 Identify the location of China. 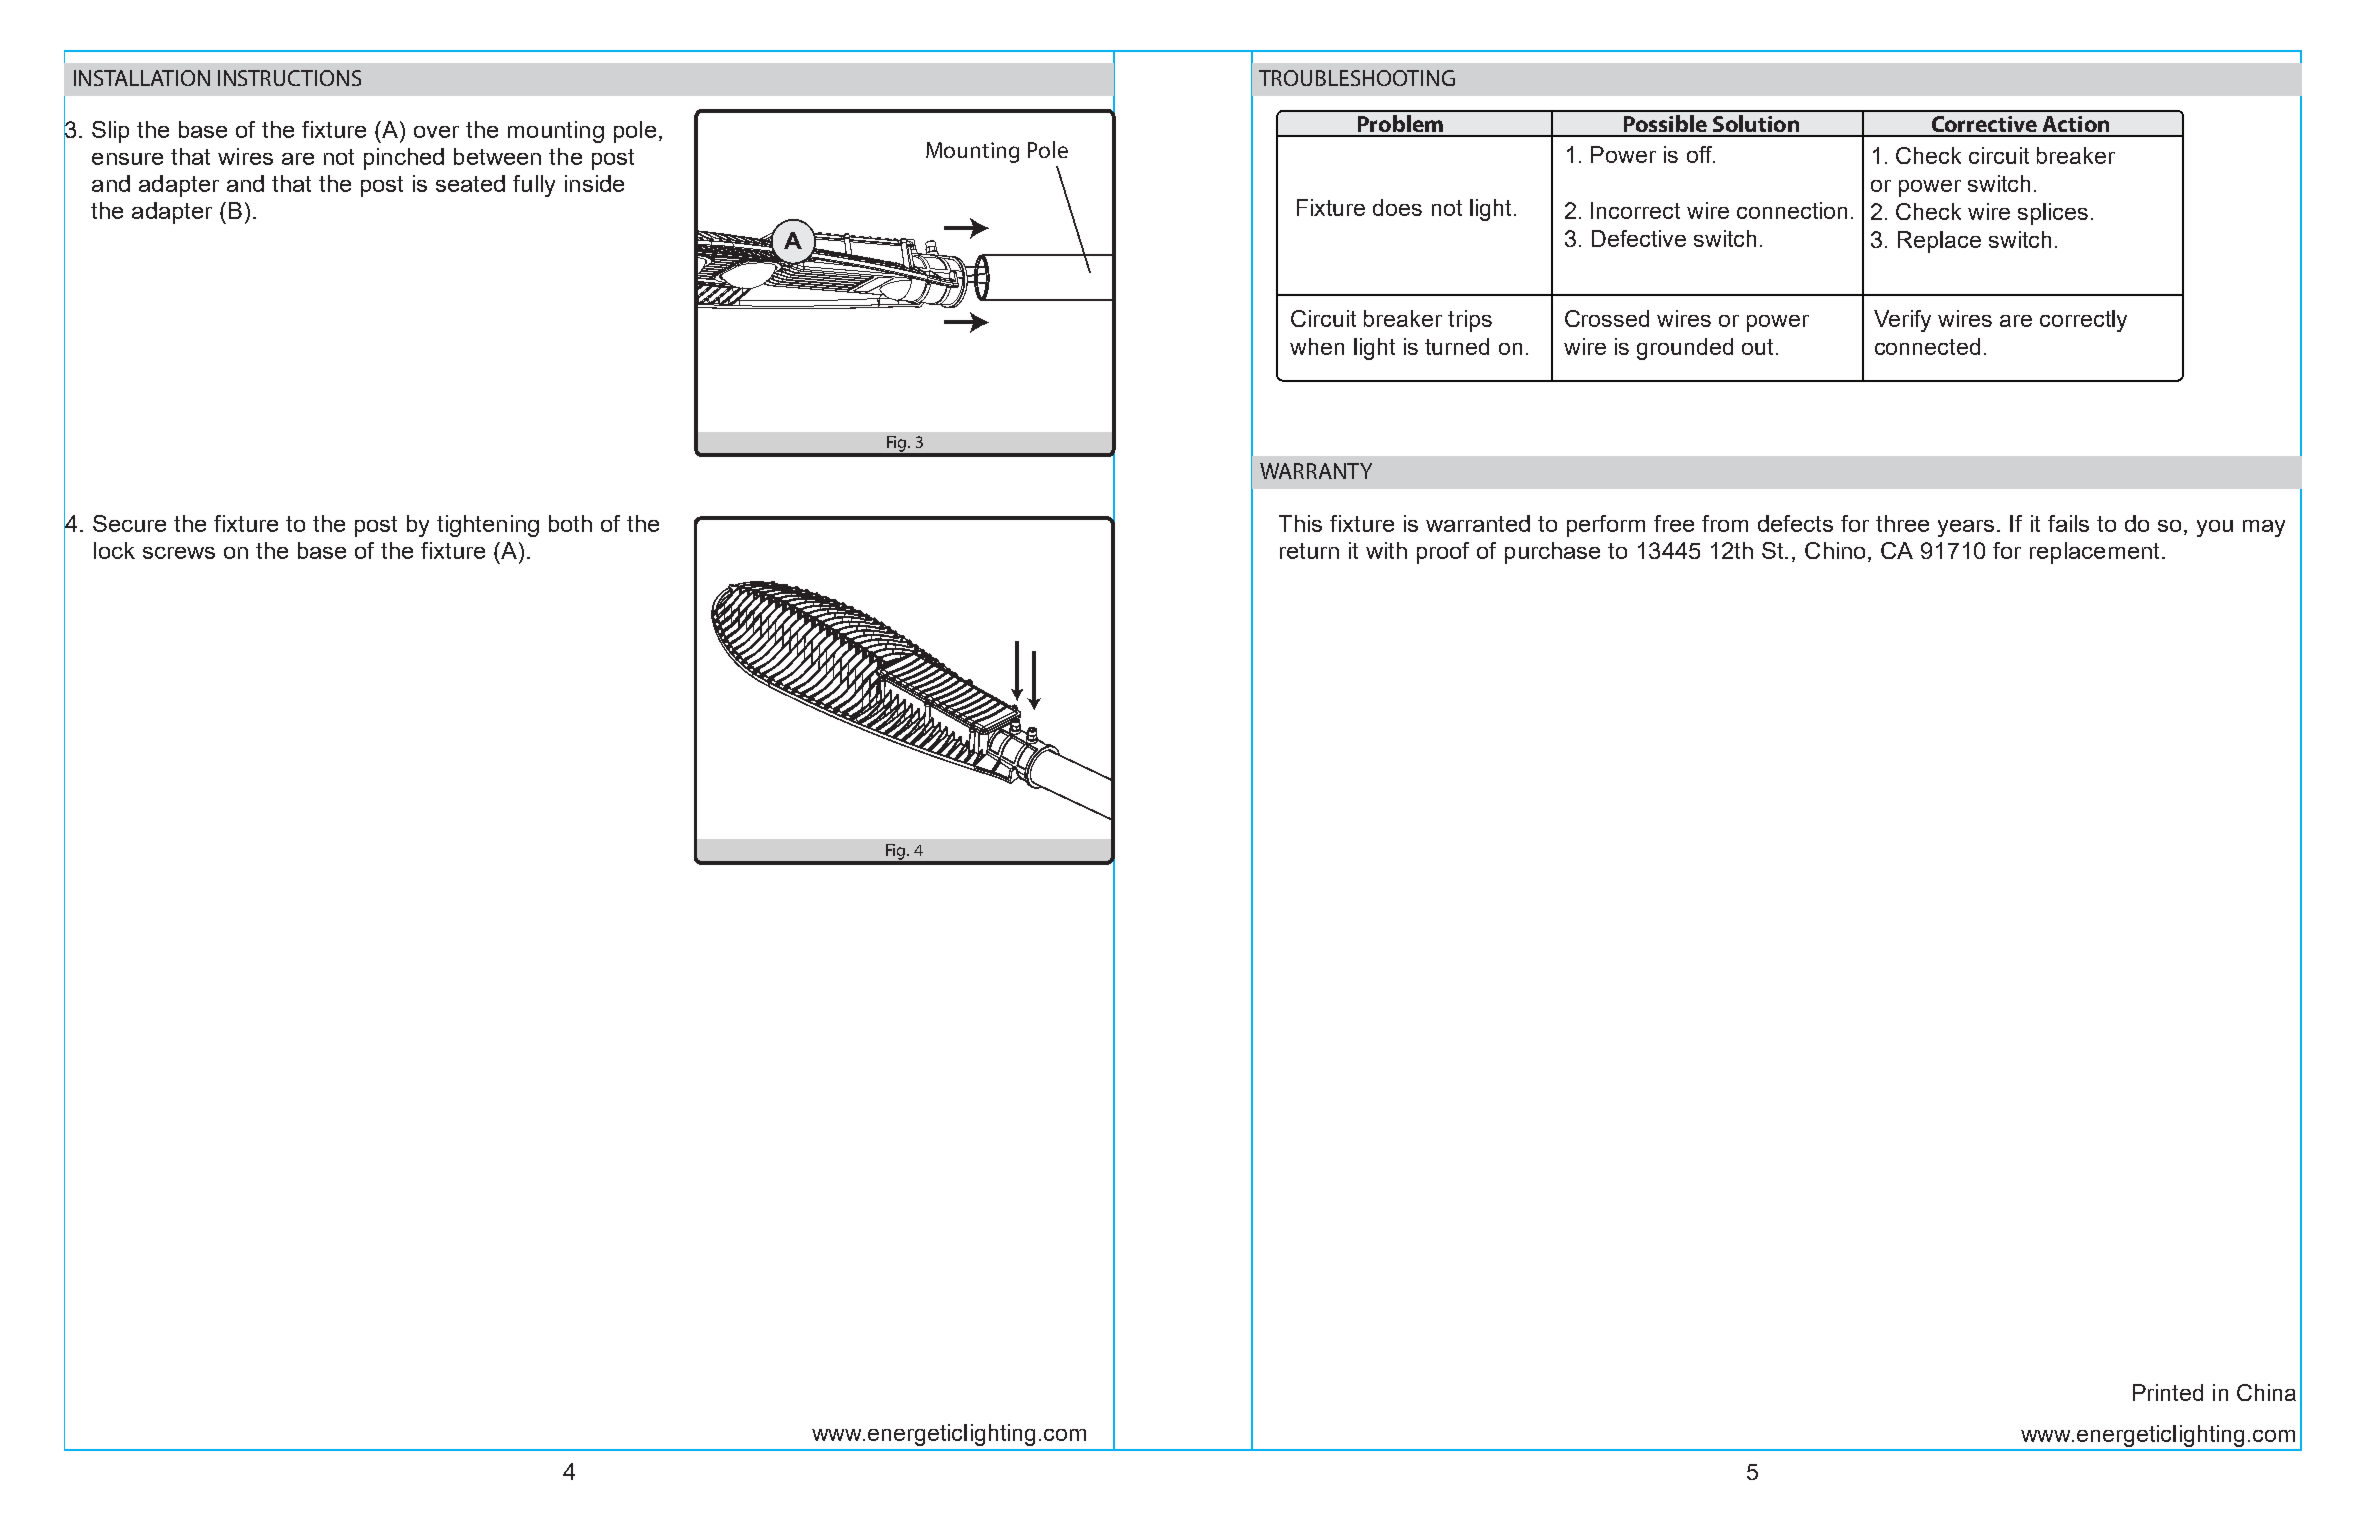
(2266, 1392).
